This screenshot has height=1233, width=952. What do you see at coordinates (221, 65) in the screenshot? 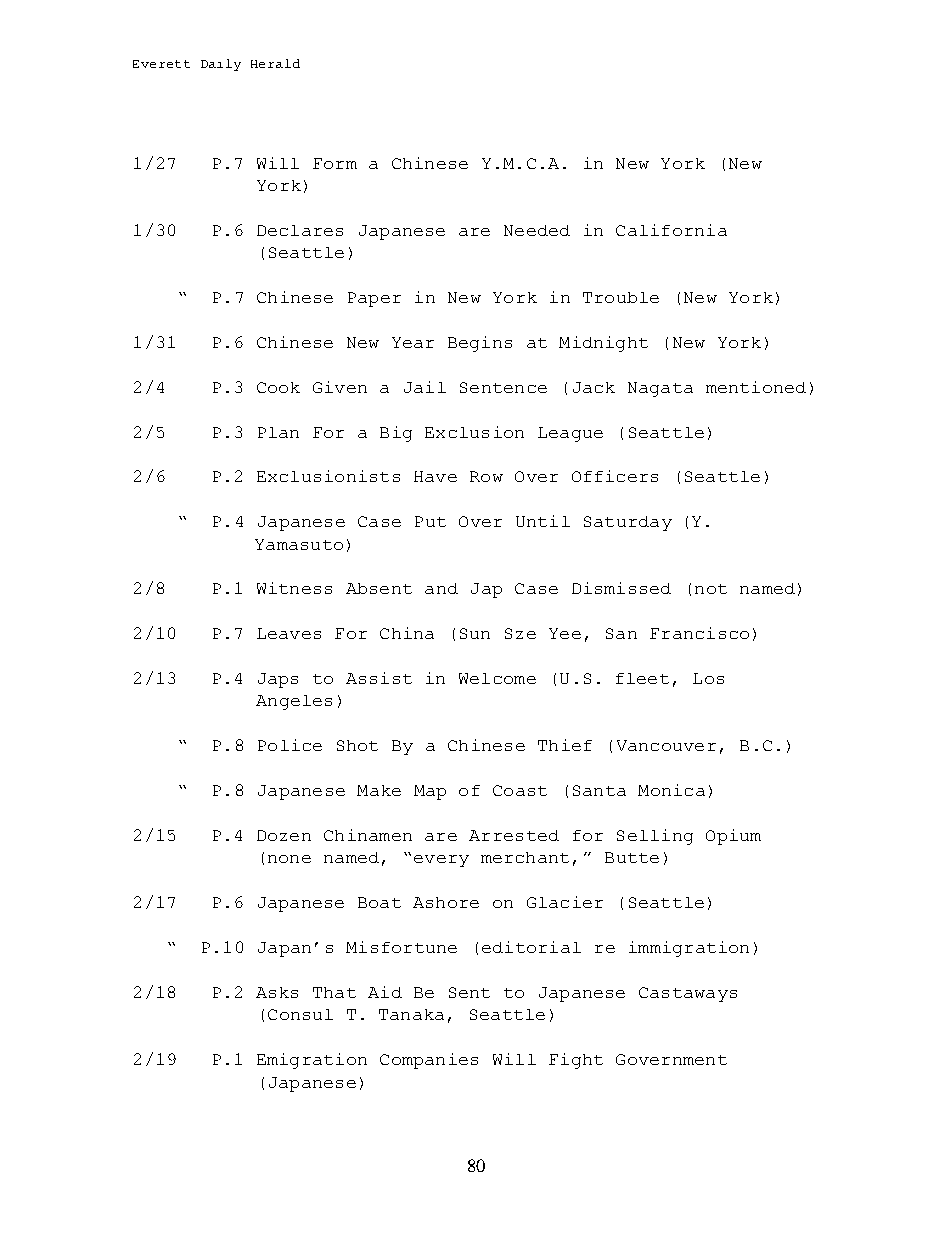
I see `Daily` at bounding box center [221, 65].
